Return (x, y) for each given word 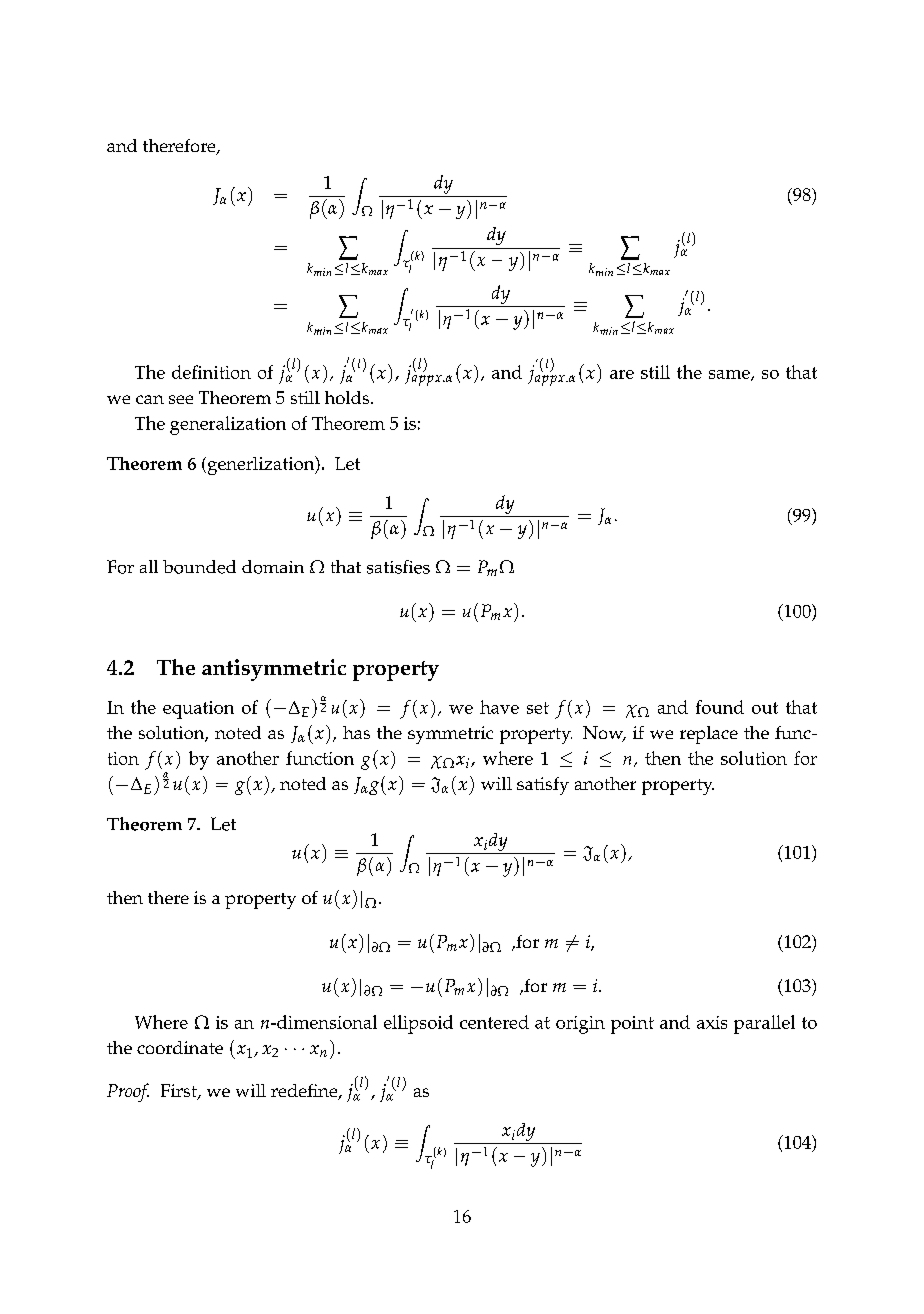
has (356, 732)
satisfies (398, 567)
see (181, 399)
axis (712, 1022)
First (180, 1092)
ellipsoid (418, 1024)
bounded (199, 567)
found (720, 707)
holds (348, 397)
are (622, 374)
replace (709, 735)
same (730, 375)
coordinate (180, 1047)
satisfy (543, 786)
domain (273, 567)
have (499, 707)
